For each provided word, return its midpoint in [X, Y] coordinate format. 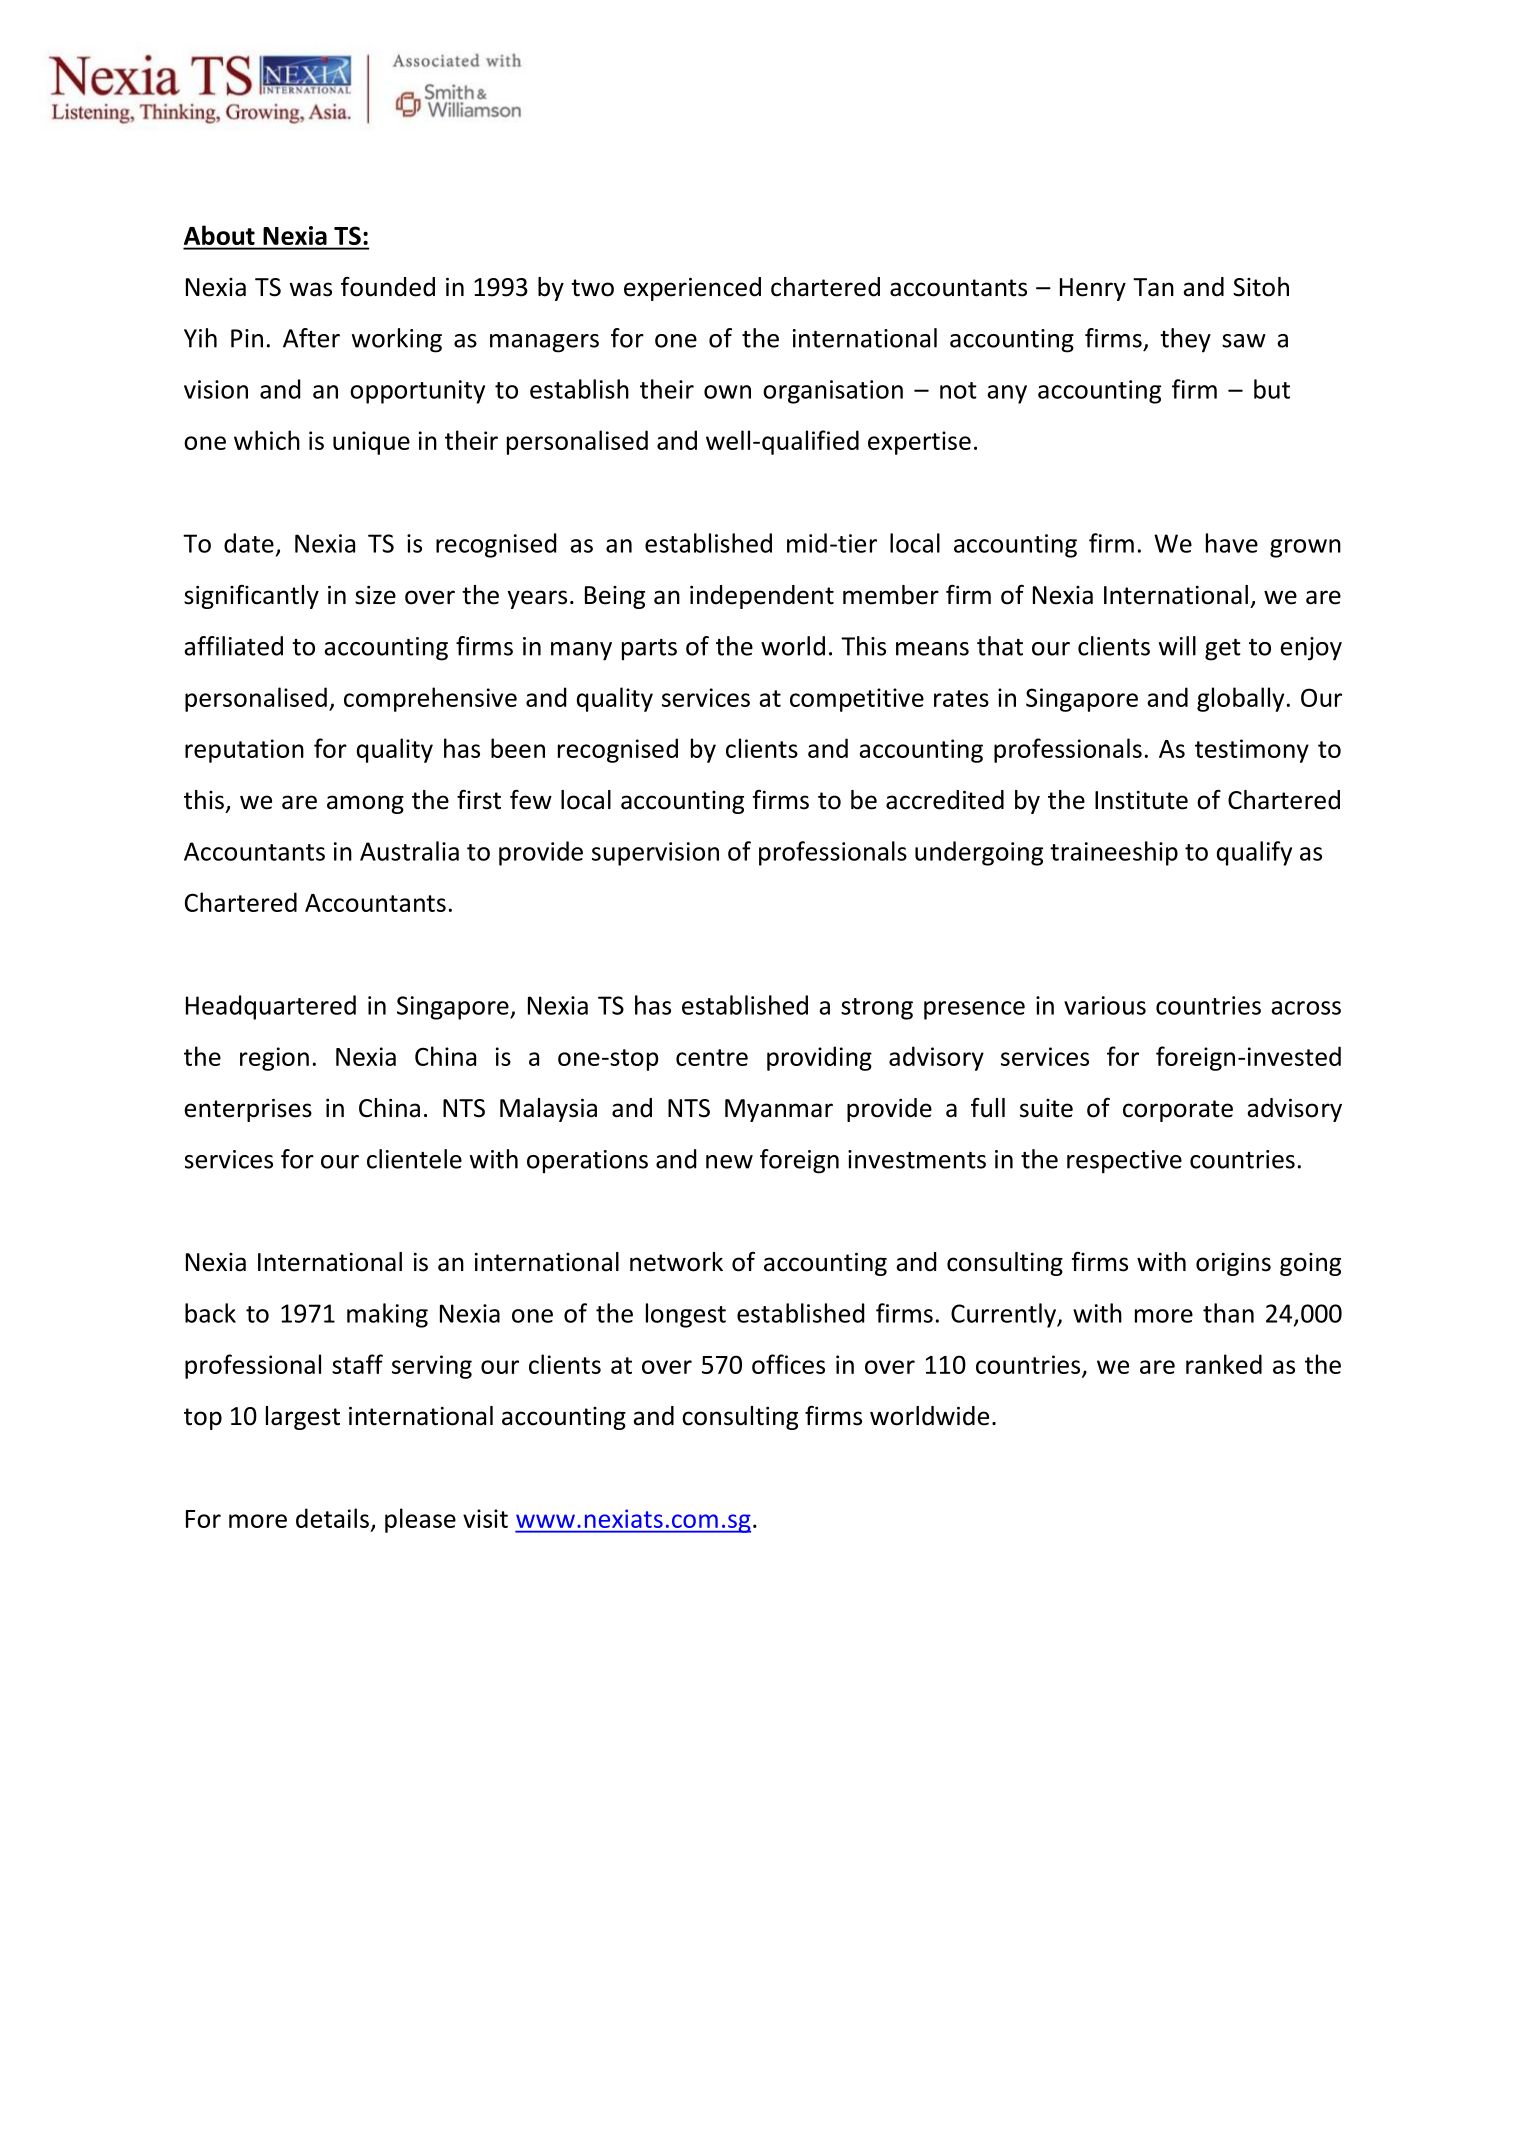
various [1105, 1005]
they [1185, 340]
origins [1233, 1264]
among [365, 804]
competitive [857, 700]
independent [762, 597]
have [1232, 543]
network [676, 1262]
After [311, 338]
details [332, 1518]
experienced [692, 289]
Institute [1141, 800]
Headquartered [271, 1007]
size [375, 595]
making [387, 1315]
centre [712, 1057]
